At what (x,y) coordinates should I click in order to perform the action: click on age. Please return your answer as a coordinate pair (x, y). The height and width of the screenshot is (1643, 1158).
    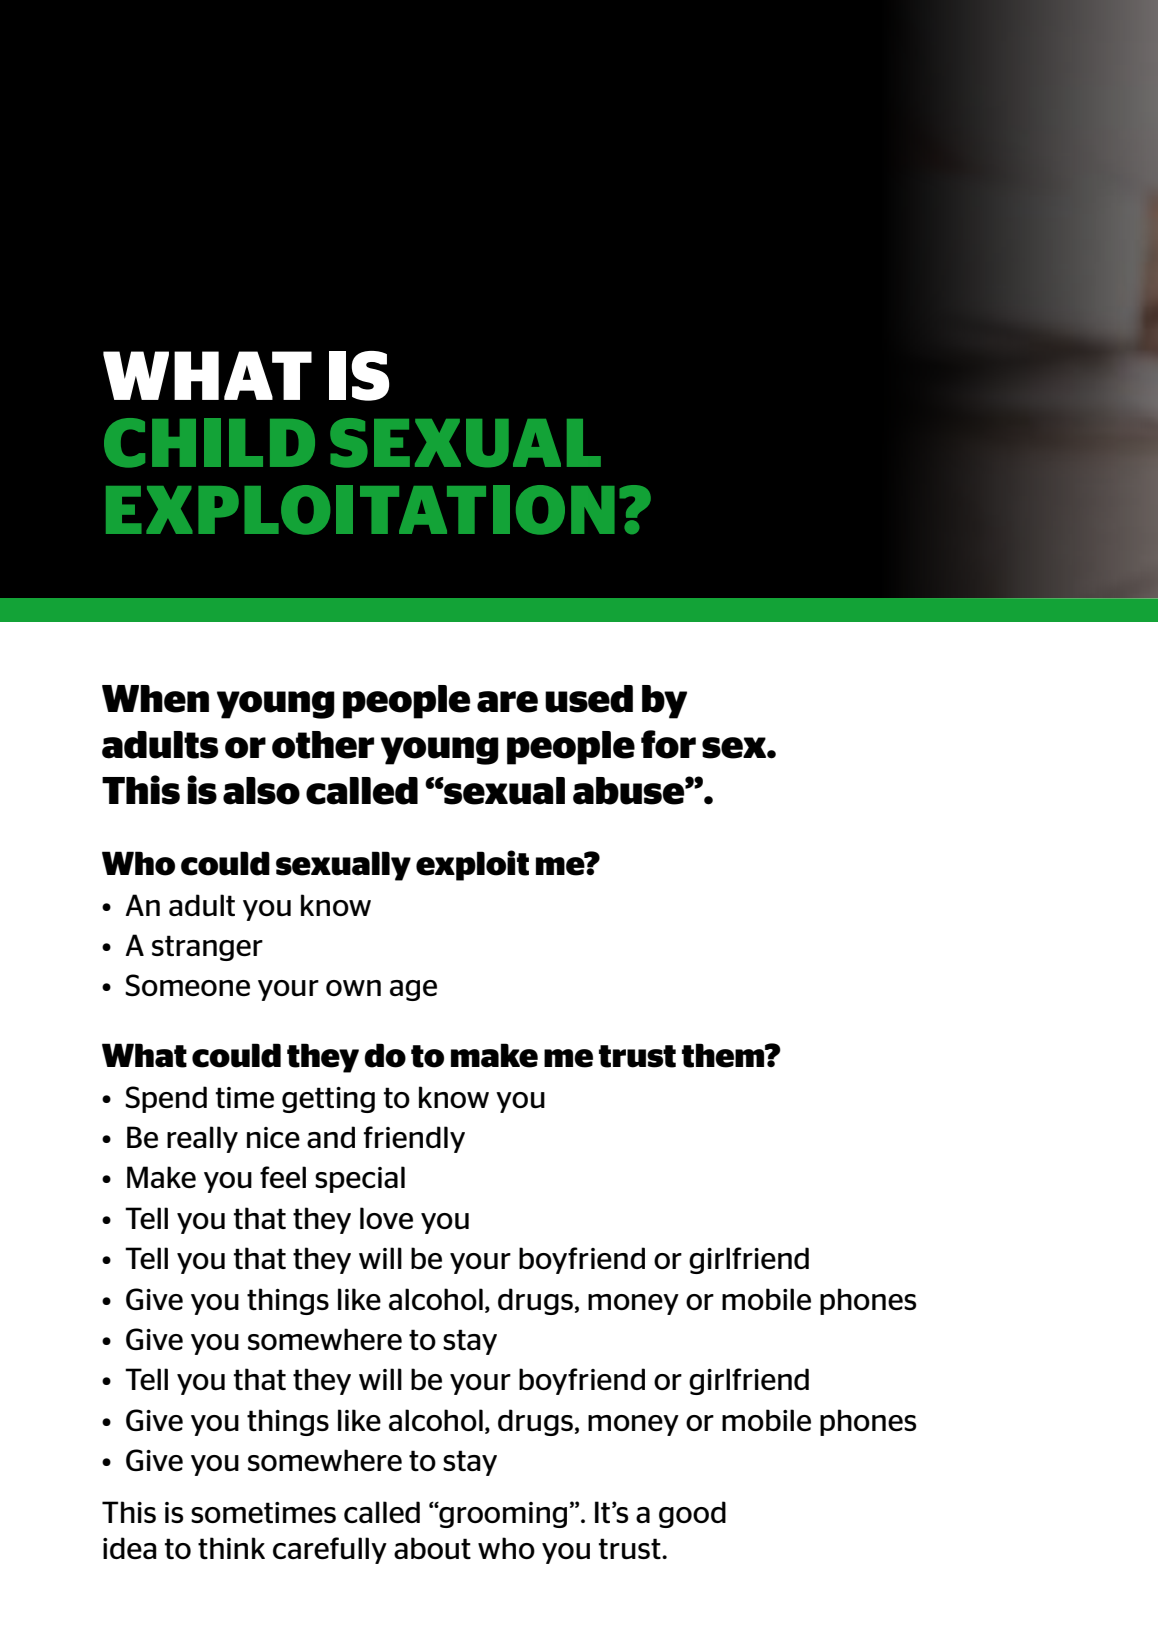
    Looking at the image, I should click on (413, 990).
